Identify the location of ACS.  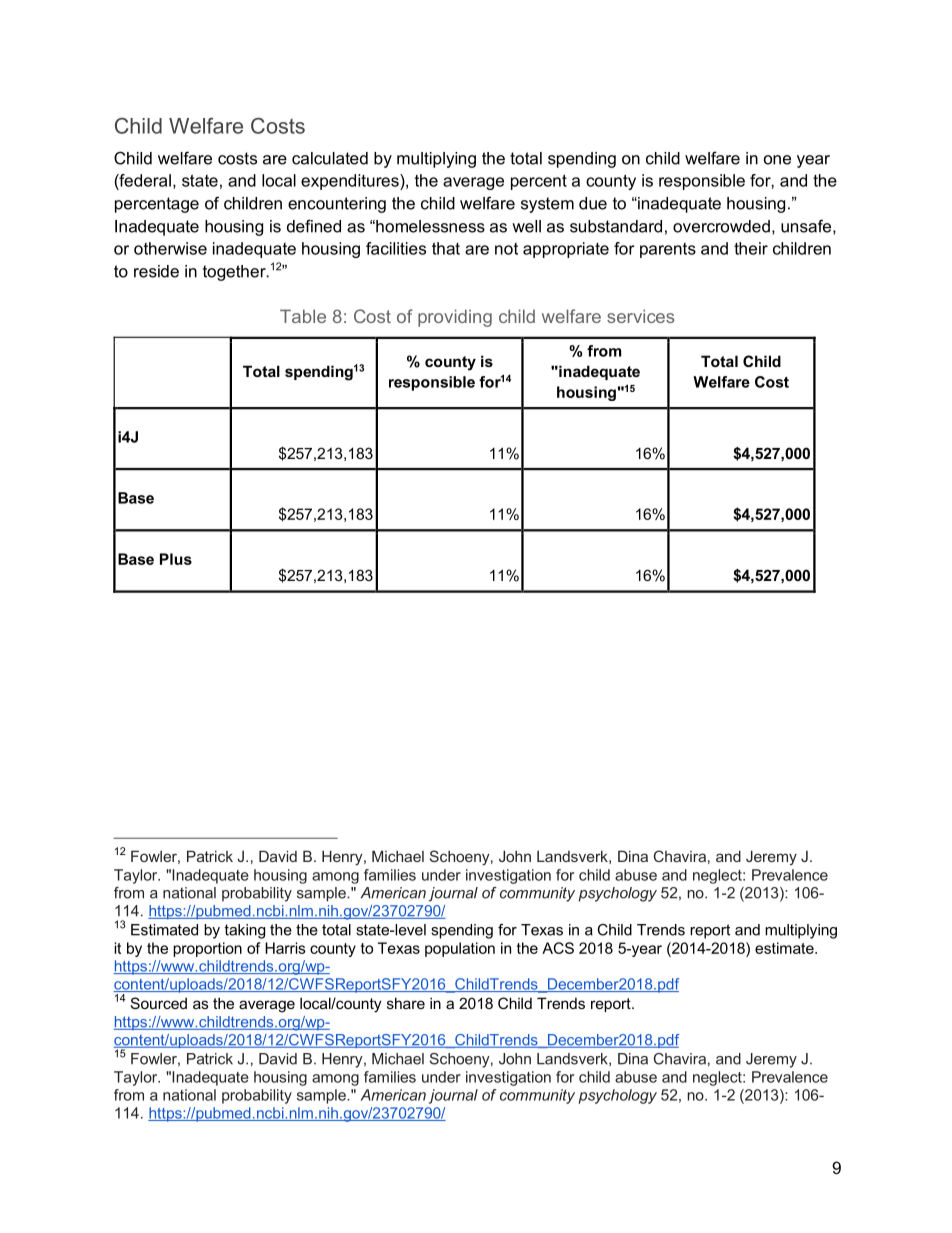
(558, 948).
